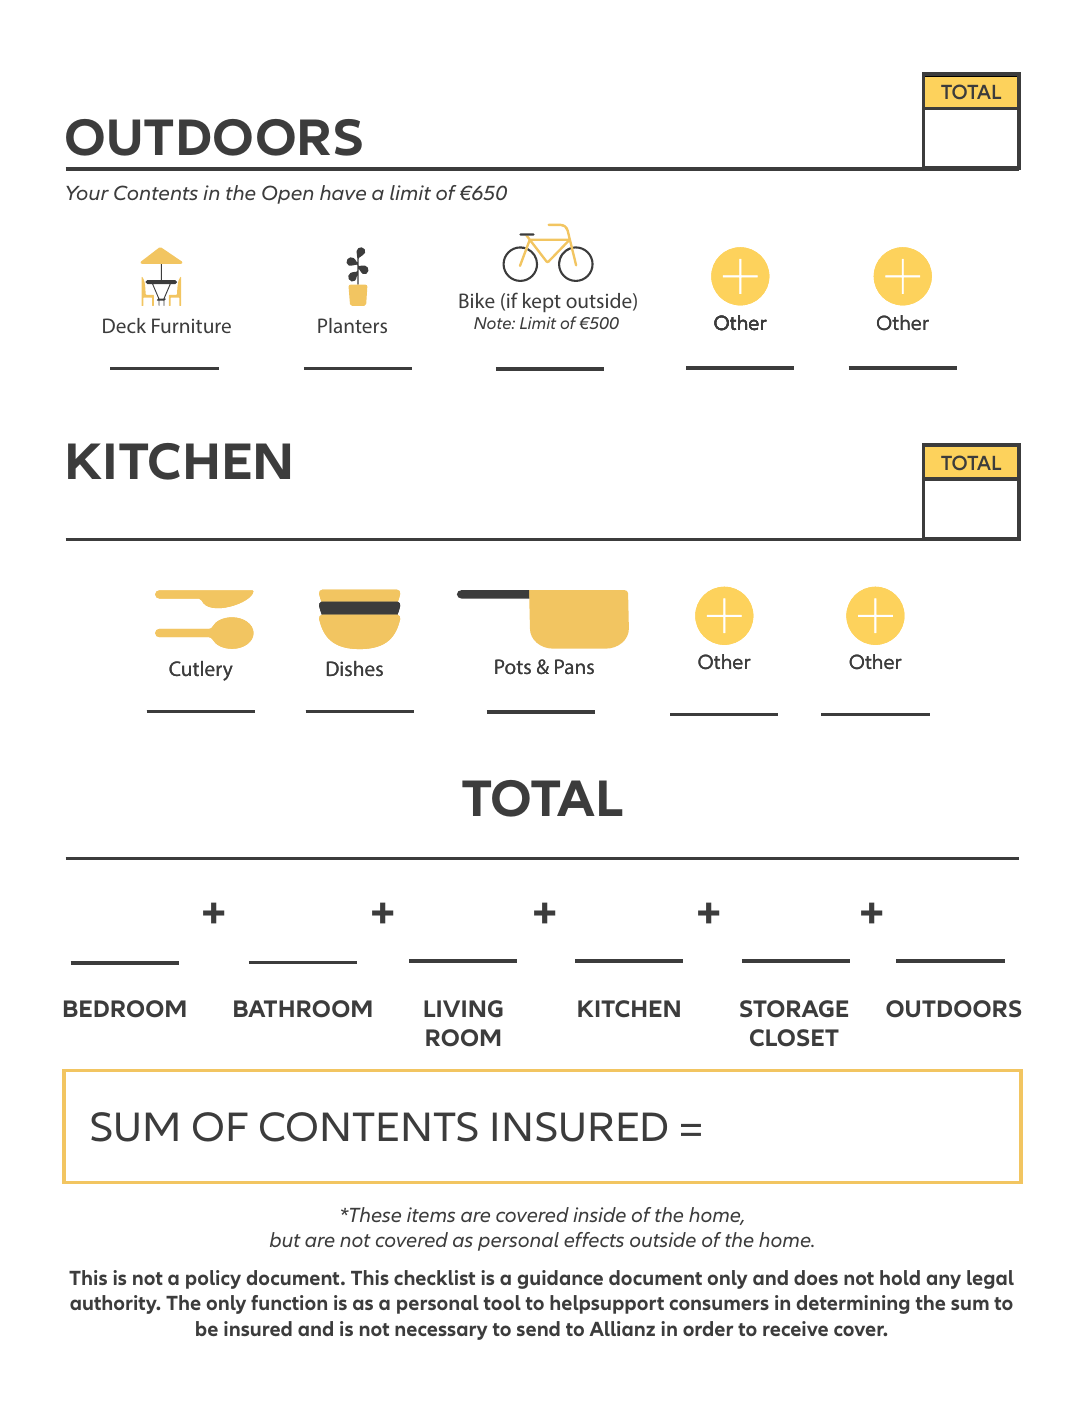 Image resolution: width=1085 pixels, height=1405 pixels. What do you see at coordinates (794, 1009) in the document?
I see `STORAGE` at bounding box center [794, 1009].
